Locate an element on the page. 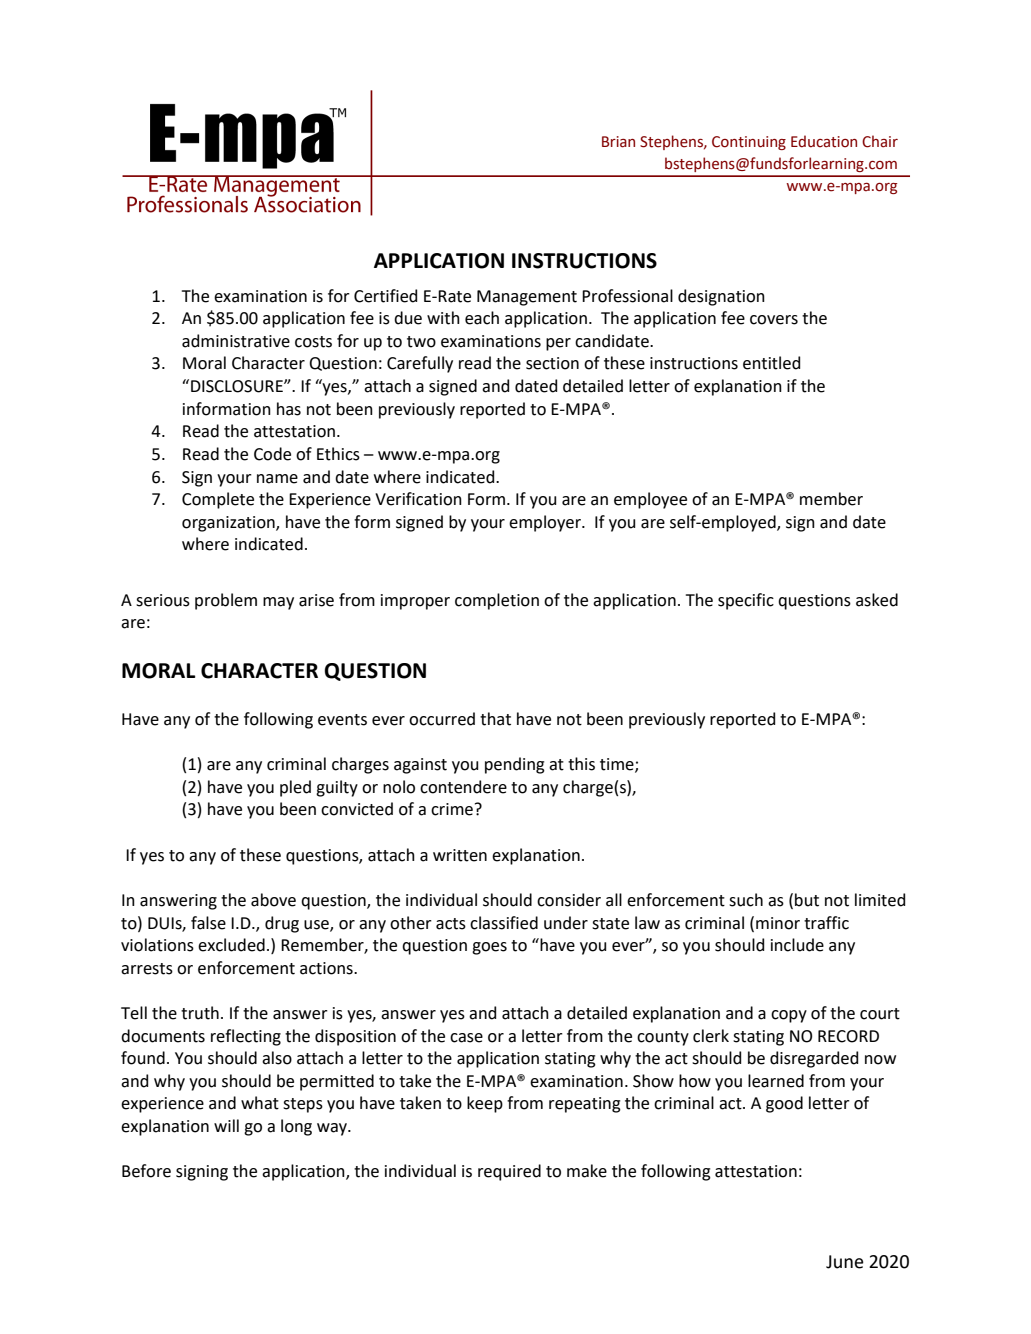 Image resolution: width=1031 pixels, height=1334 pixels. above is located at coordinates (273, 900).
